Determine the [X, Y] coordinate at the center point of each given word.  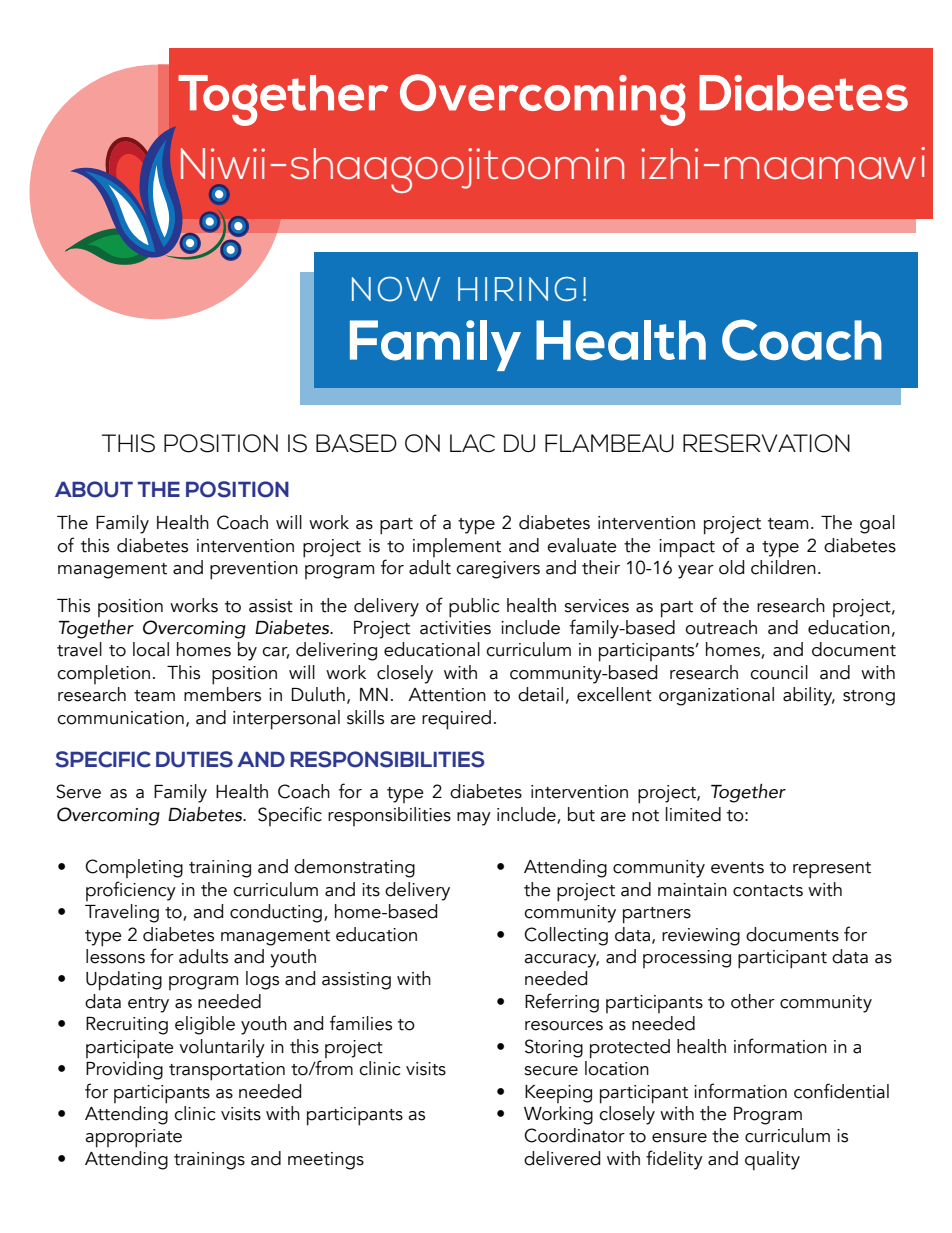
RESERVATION [766, 443]
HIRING [517, 289]
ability [809, 696]
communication [120, 718]
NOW [396, 289]
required [456, 720]
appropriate [133, 1138]
